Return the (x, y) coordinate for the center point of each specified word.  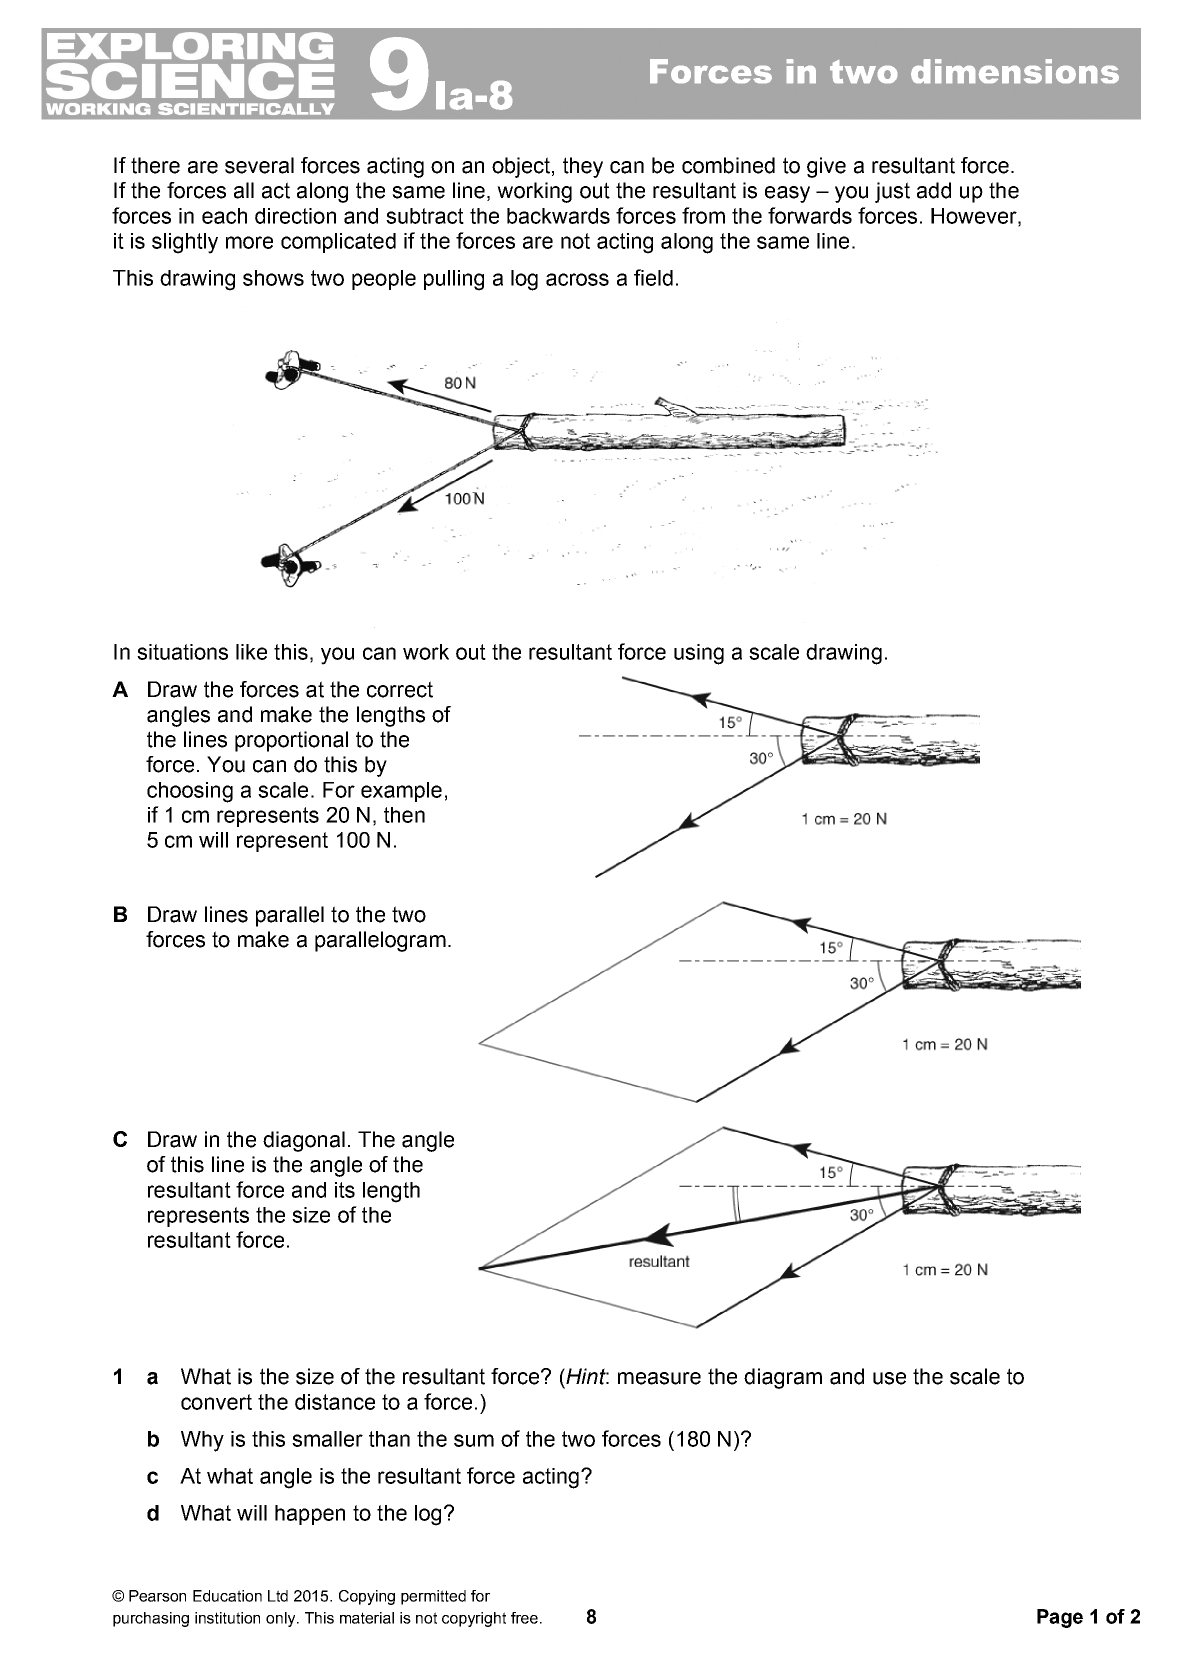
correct (400, 689)
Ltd (278, 1596)
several (259, 165)
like (251, 652)
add (934, 190)
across (577, 279)
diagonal (304, 1141)
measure (659, 1378)
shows (273, 278)
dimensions (1015, 71)
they (583, 167)
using (699, 654)
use (889, 1378)
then (404, 815)
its (345, 1190)
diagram (783, 1378)
